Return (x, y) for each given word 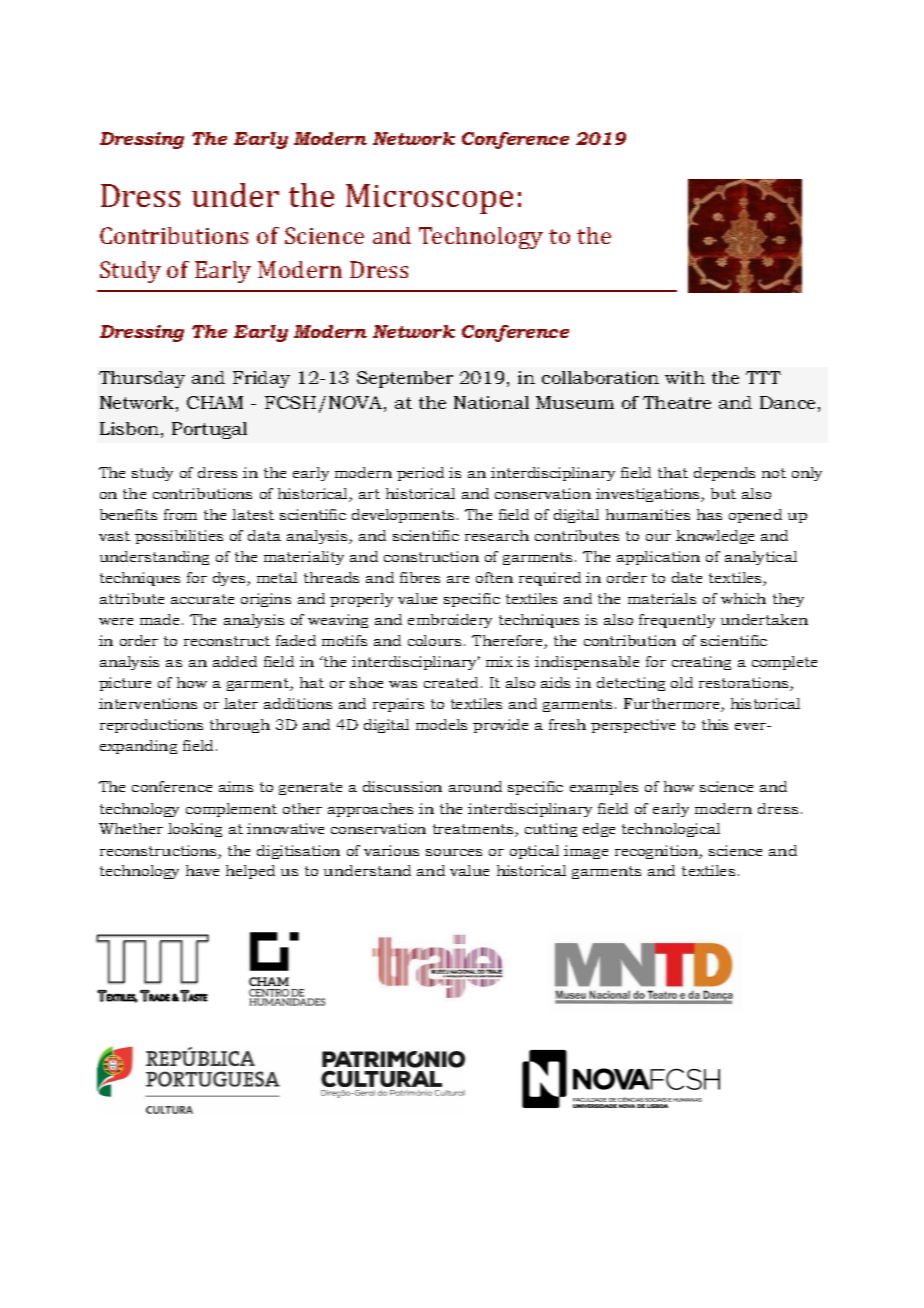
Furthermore (673, 705)
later (241, 703)
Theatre (677, 402)
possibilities (179, 537)
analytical (761, 558)
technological (671, 830)
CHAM (215, 402)
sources (454, 852)
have (202, 870)
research (497, 535)
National (491, 402)
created (451, 682)
